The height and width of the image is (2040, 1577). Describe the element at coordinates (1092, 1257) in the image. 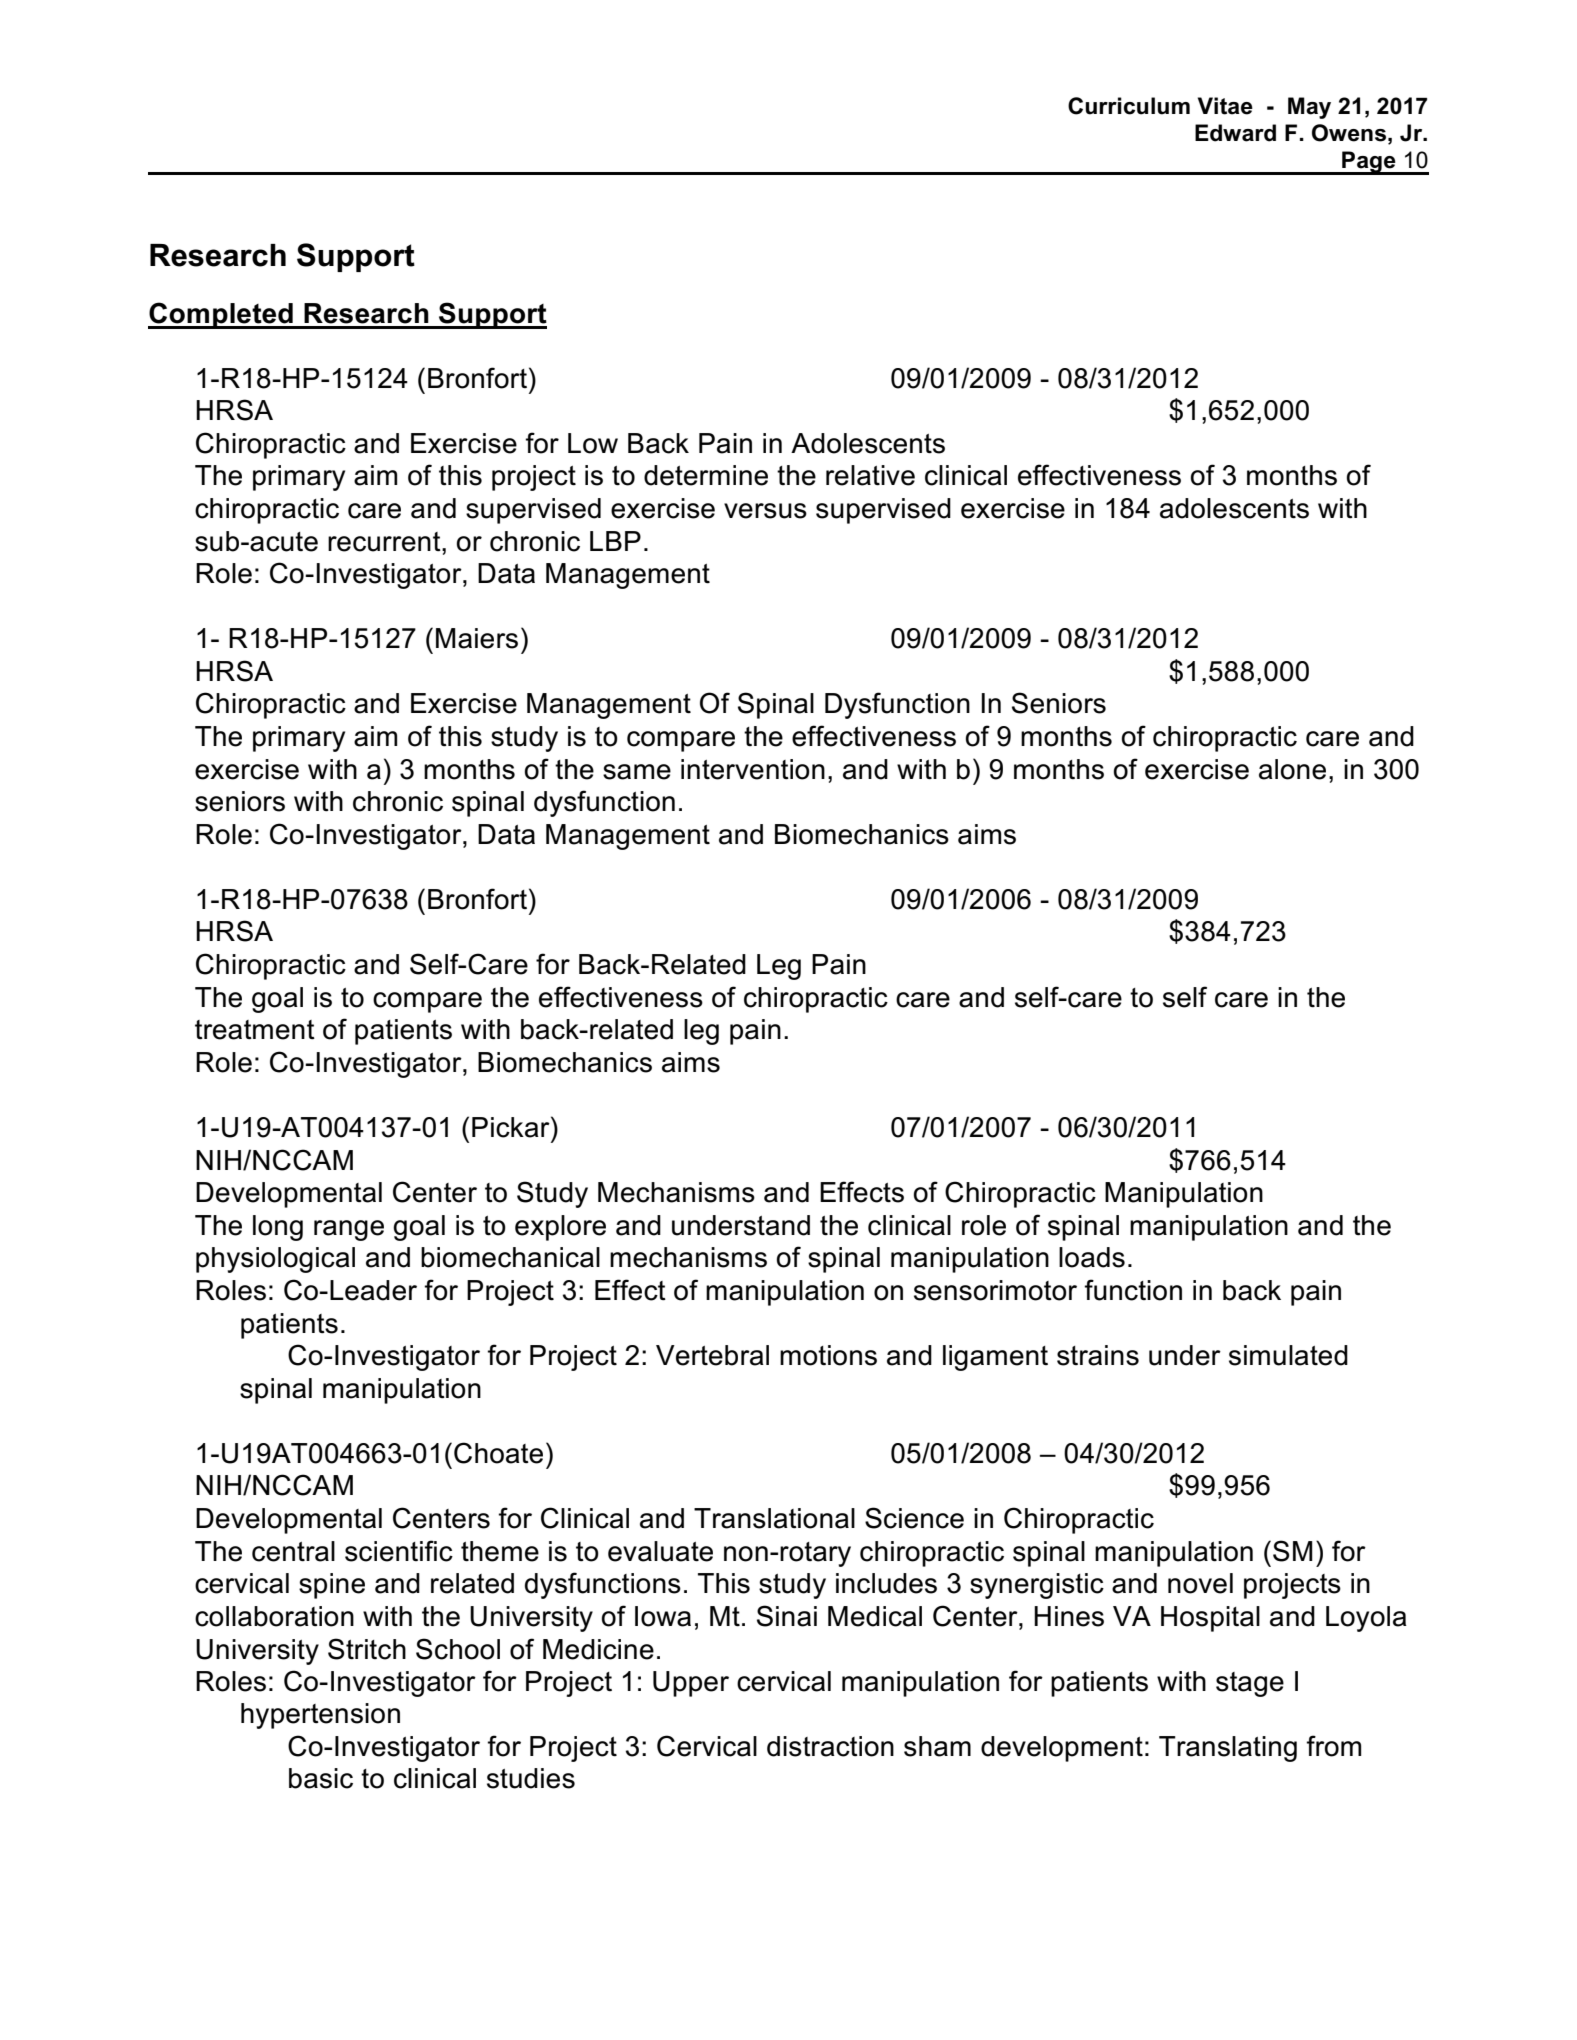

I see `loads` at that location.
